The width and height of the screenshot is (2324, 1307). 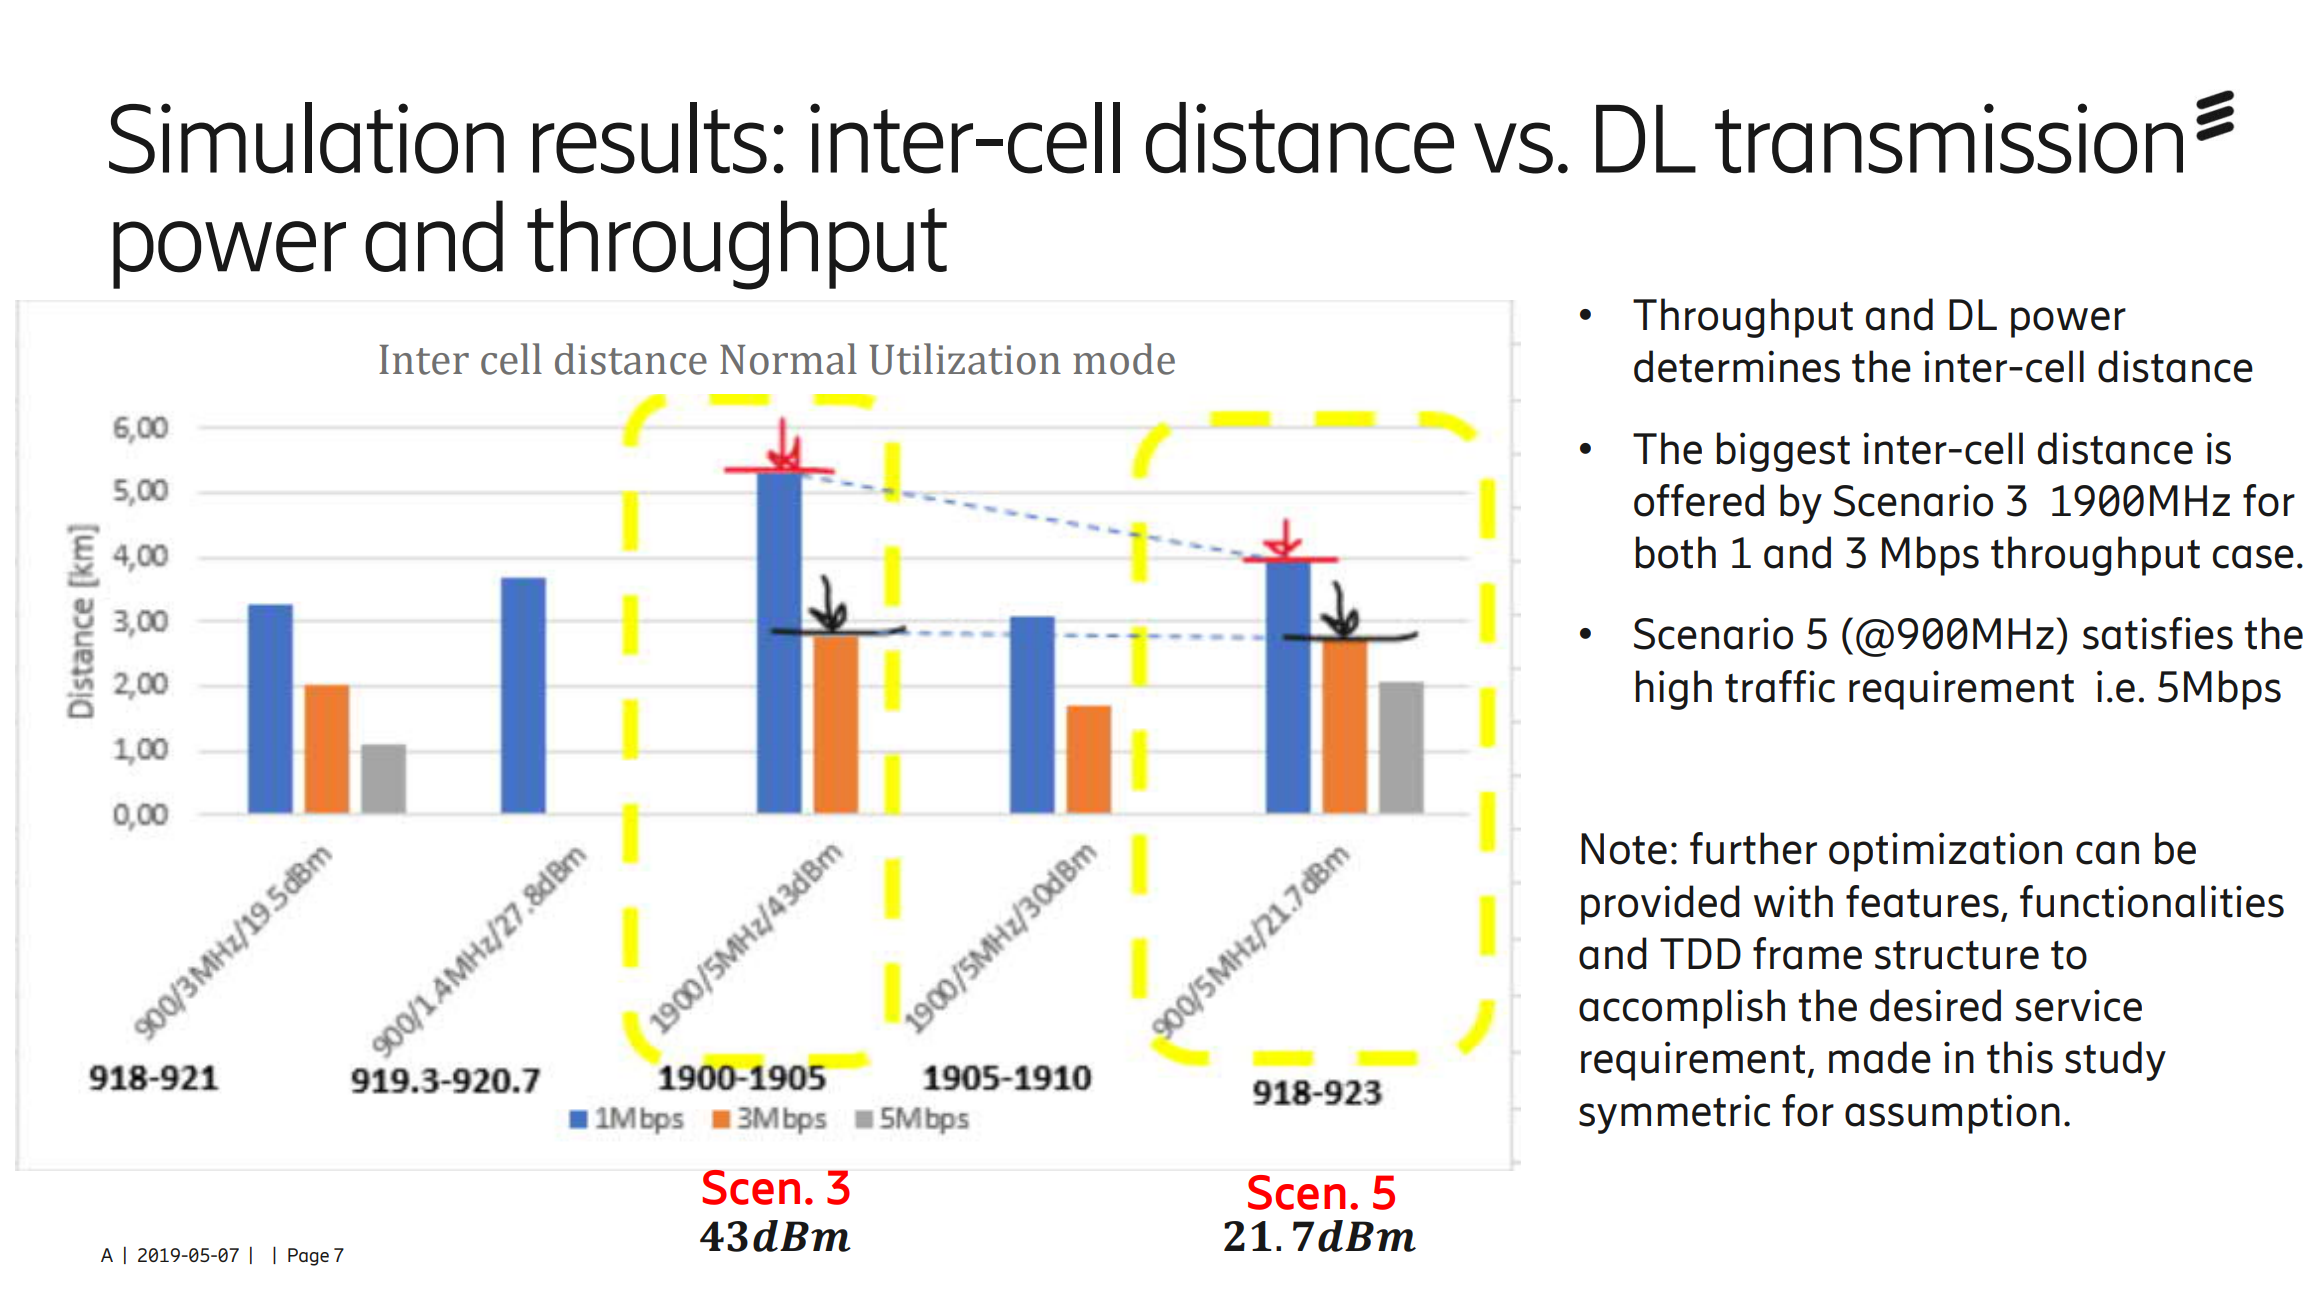 What do you see at coordinates (1660, 905) in the screenshot?
I see `provided` at bounding box center [1660, 905].
